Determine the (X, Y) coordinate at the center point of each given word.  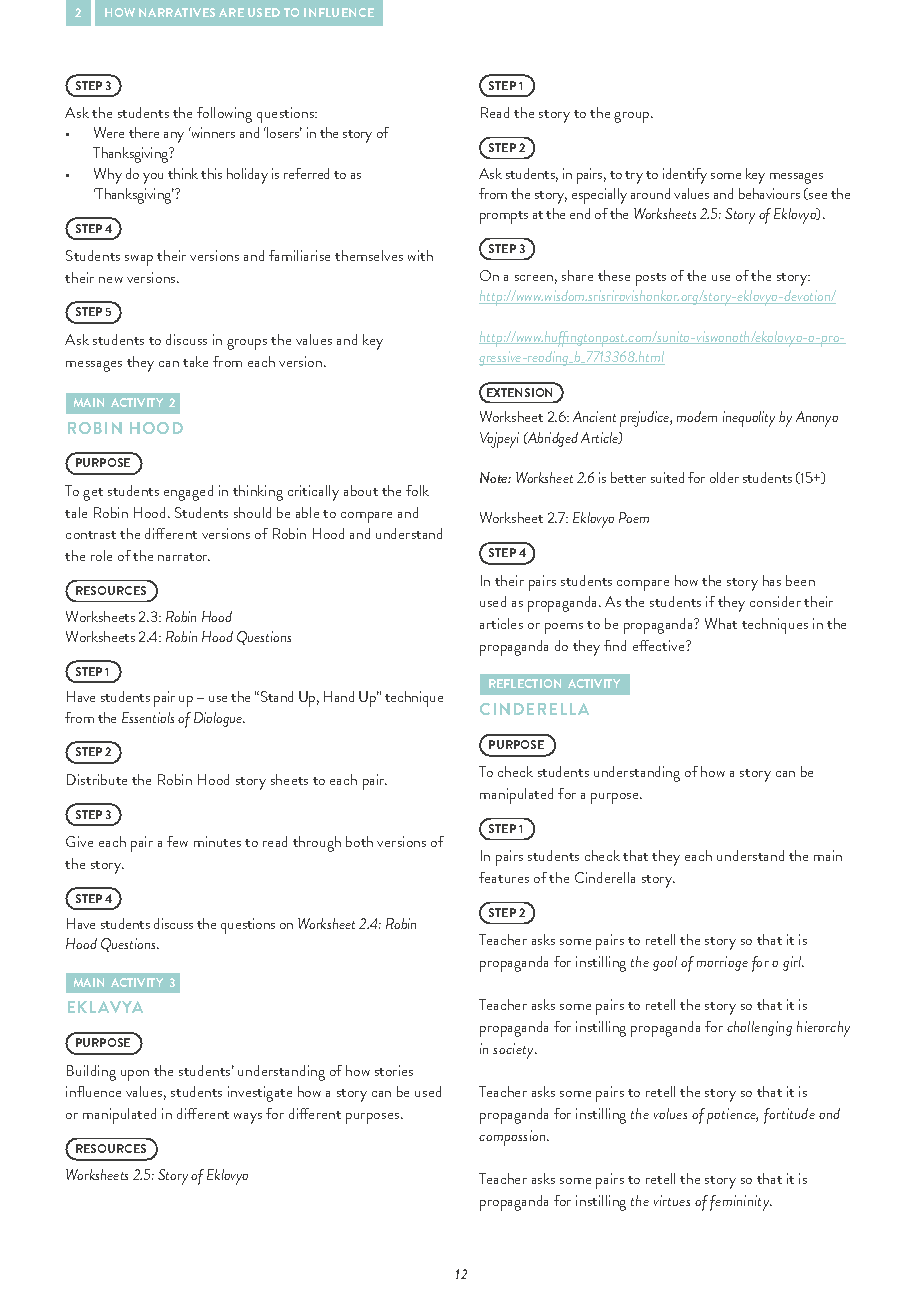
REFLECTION (525, 683)
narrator (184, 557)
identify (685, 176)
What (721, 623)
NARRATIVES (177, 12)
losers (283, 132)
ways (248, 1118)
